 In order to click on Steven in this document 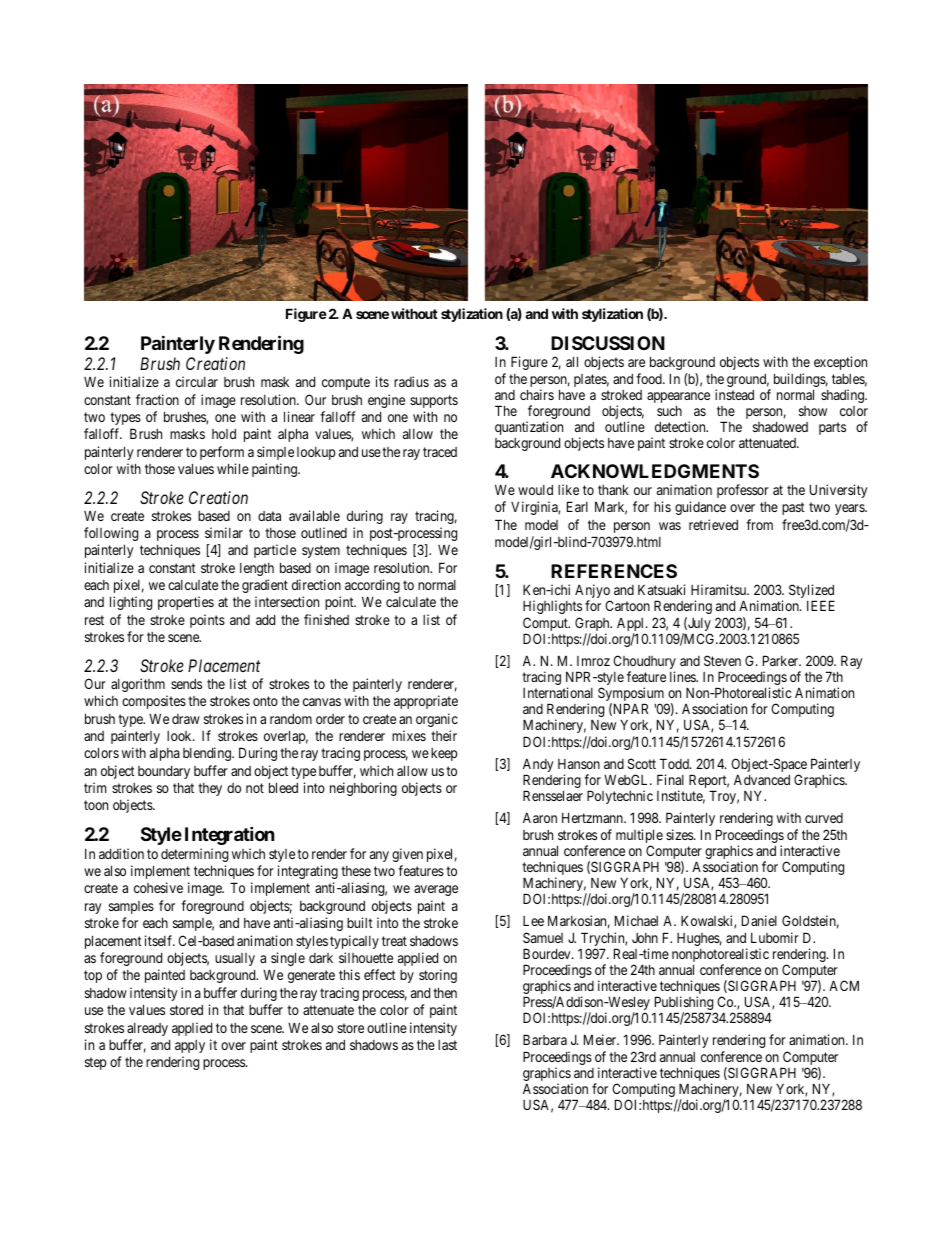, I will do `click(722, 660)`.
